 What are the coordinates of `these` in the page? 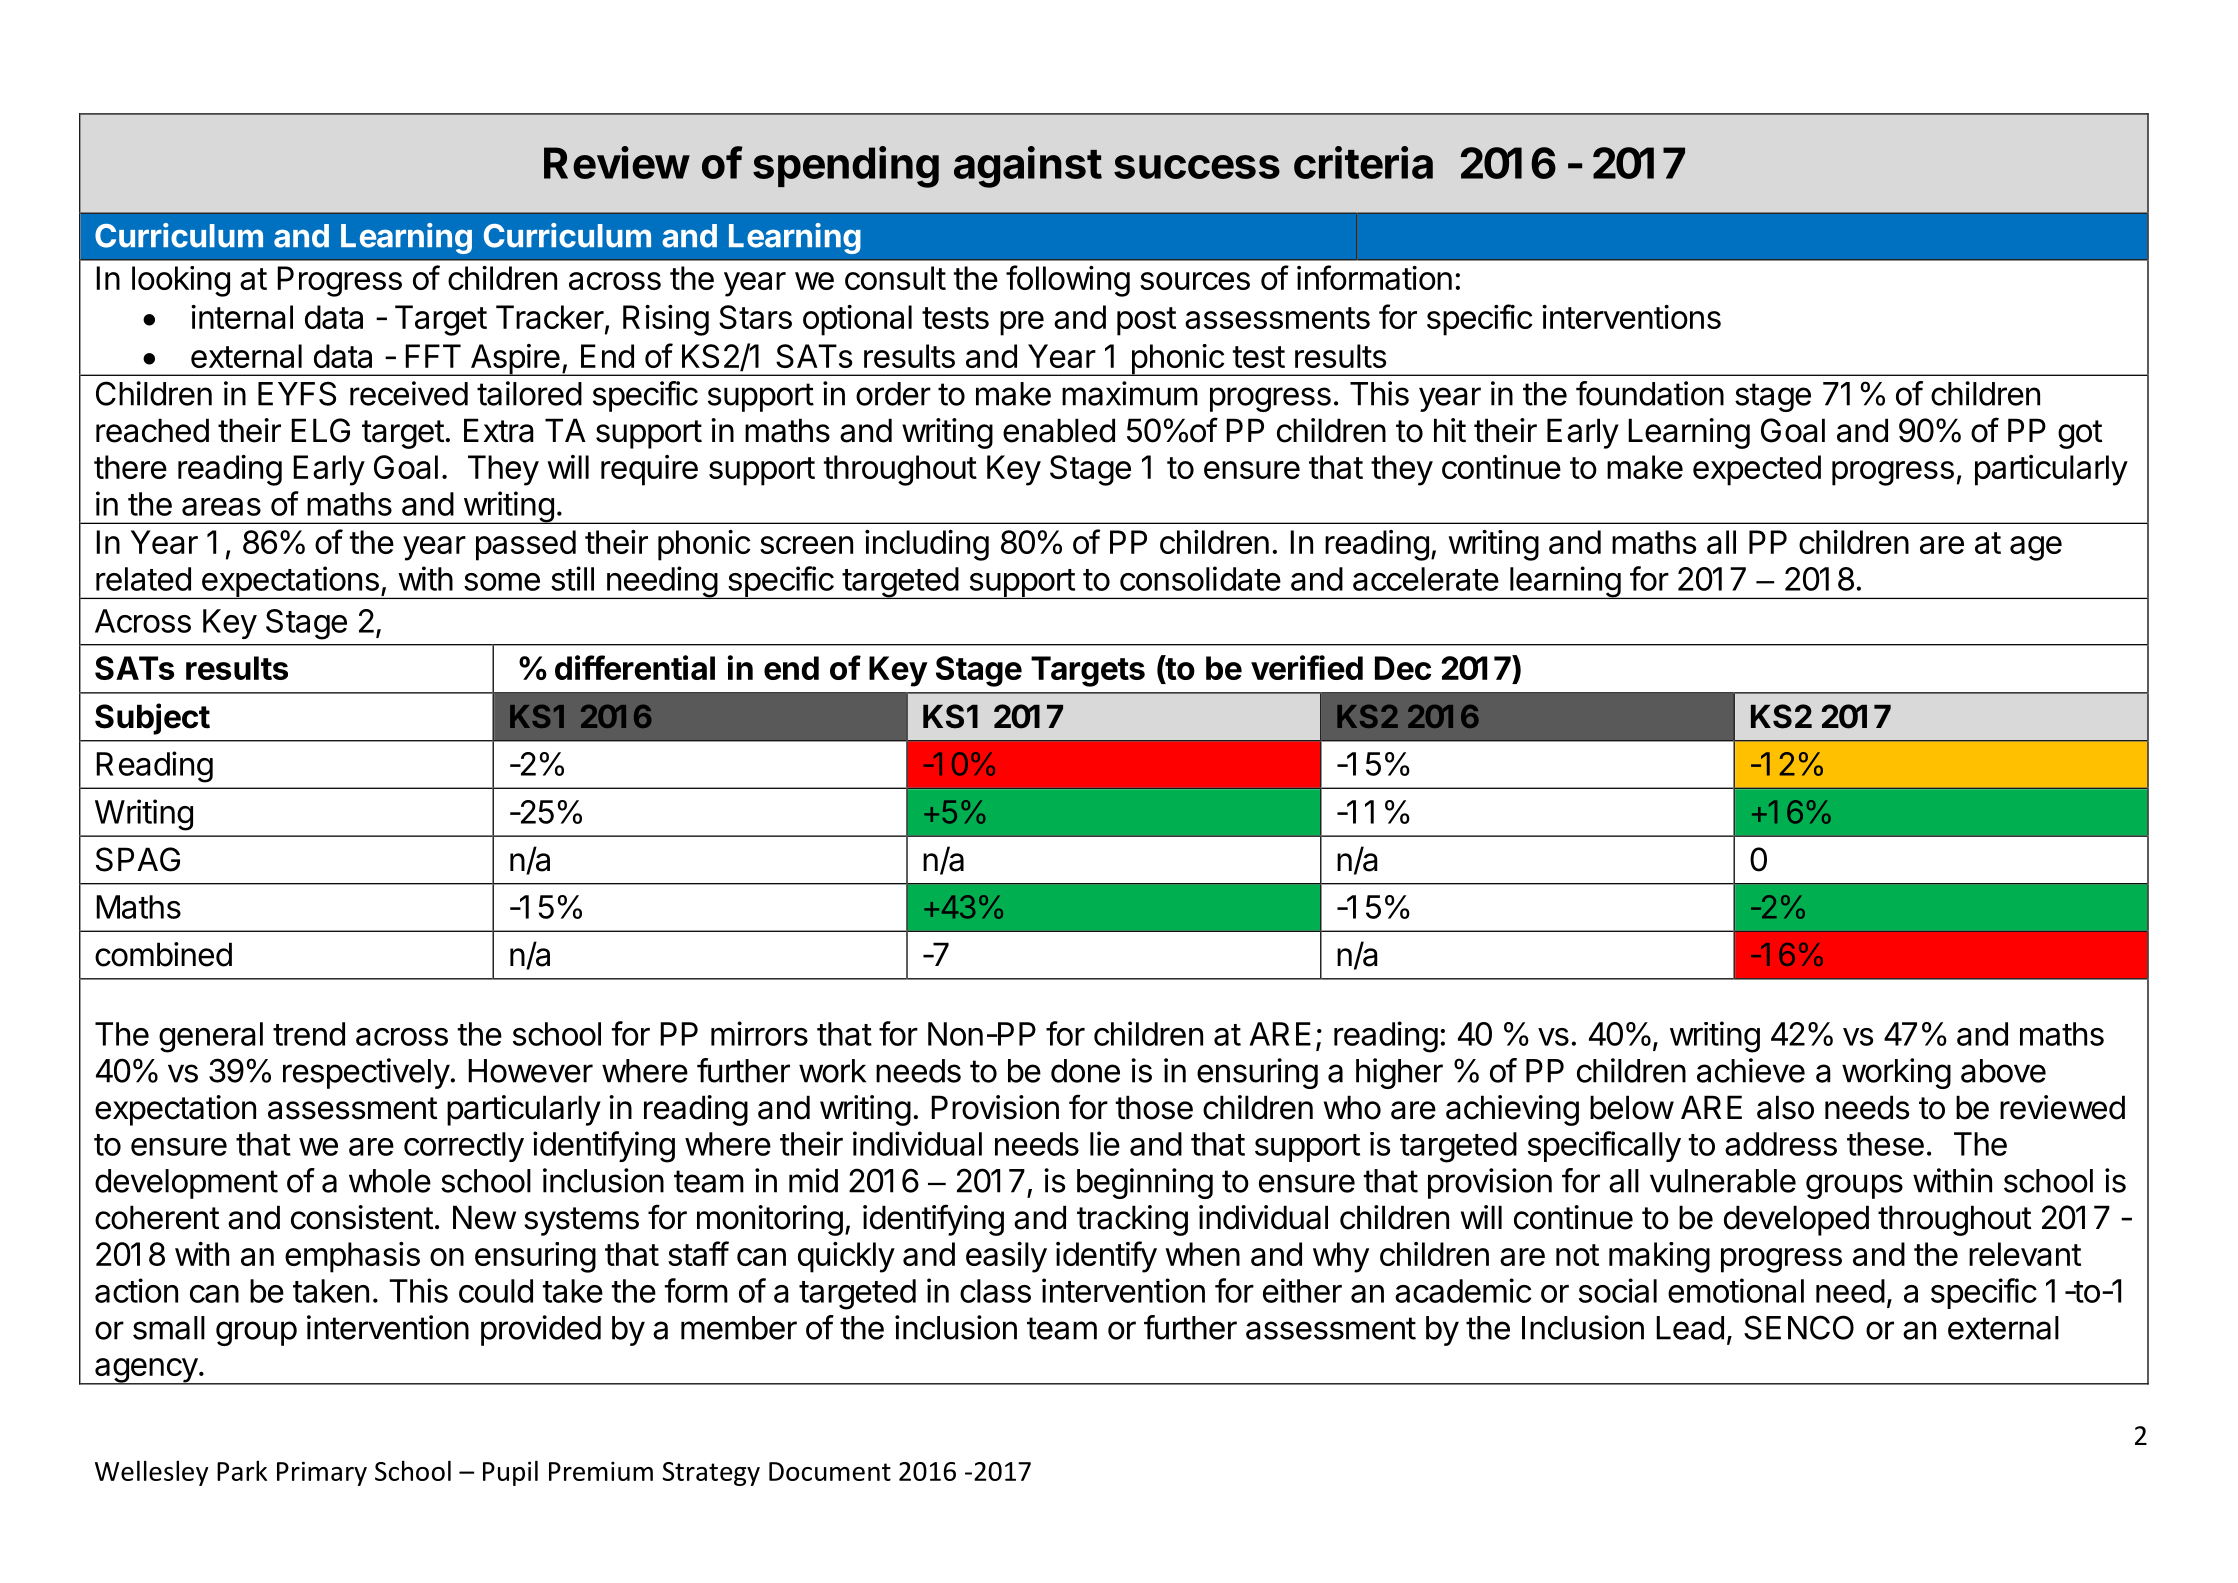 It's located at (1885, 1144).
